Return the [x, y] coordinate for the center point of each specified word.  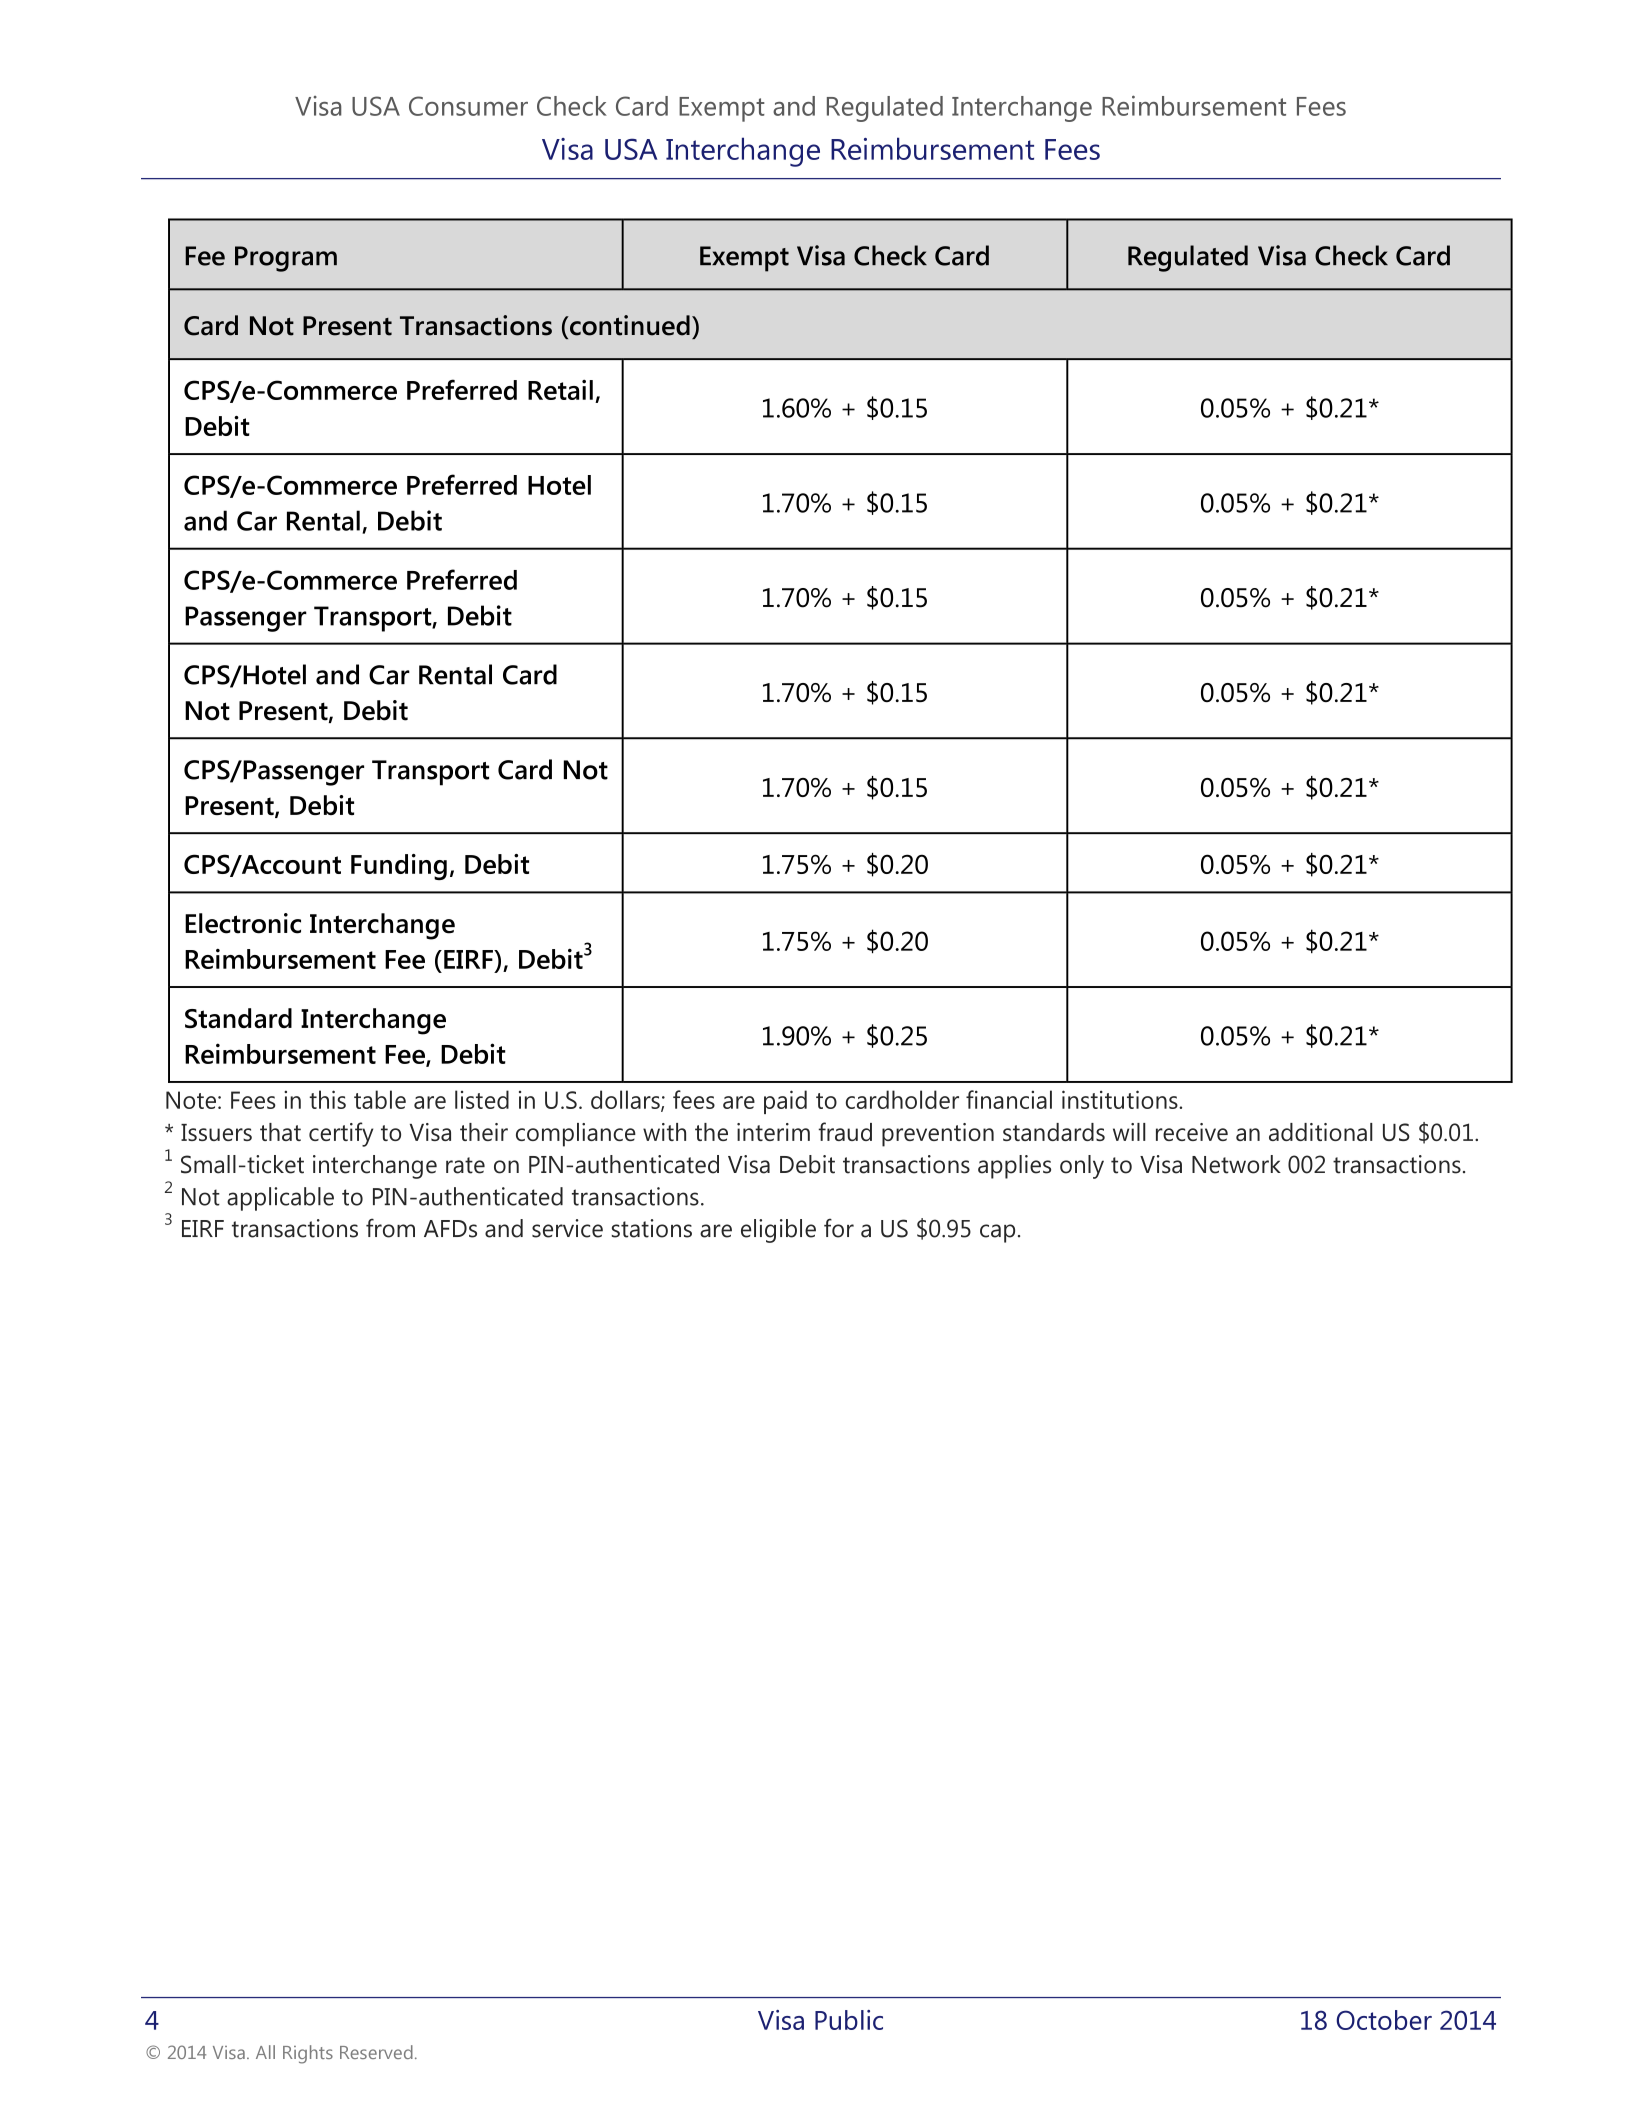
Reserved [376, 2052]
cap [997, 1233]
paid [785, 1102]
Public [849, 2020]
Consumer [468, 106]
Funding [399, 867]
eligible [778, 1231]
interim [773, 1132]
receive [1192, 1132]
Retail [560, 390]
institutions [1121, 1099]
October [1384, 2020]
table [380, 1099]
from [390, 1228]
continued [628, 326]
